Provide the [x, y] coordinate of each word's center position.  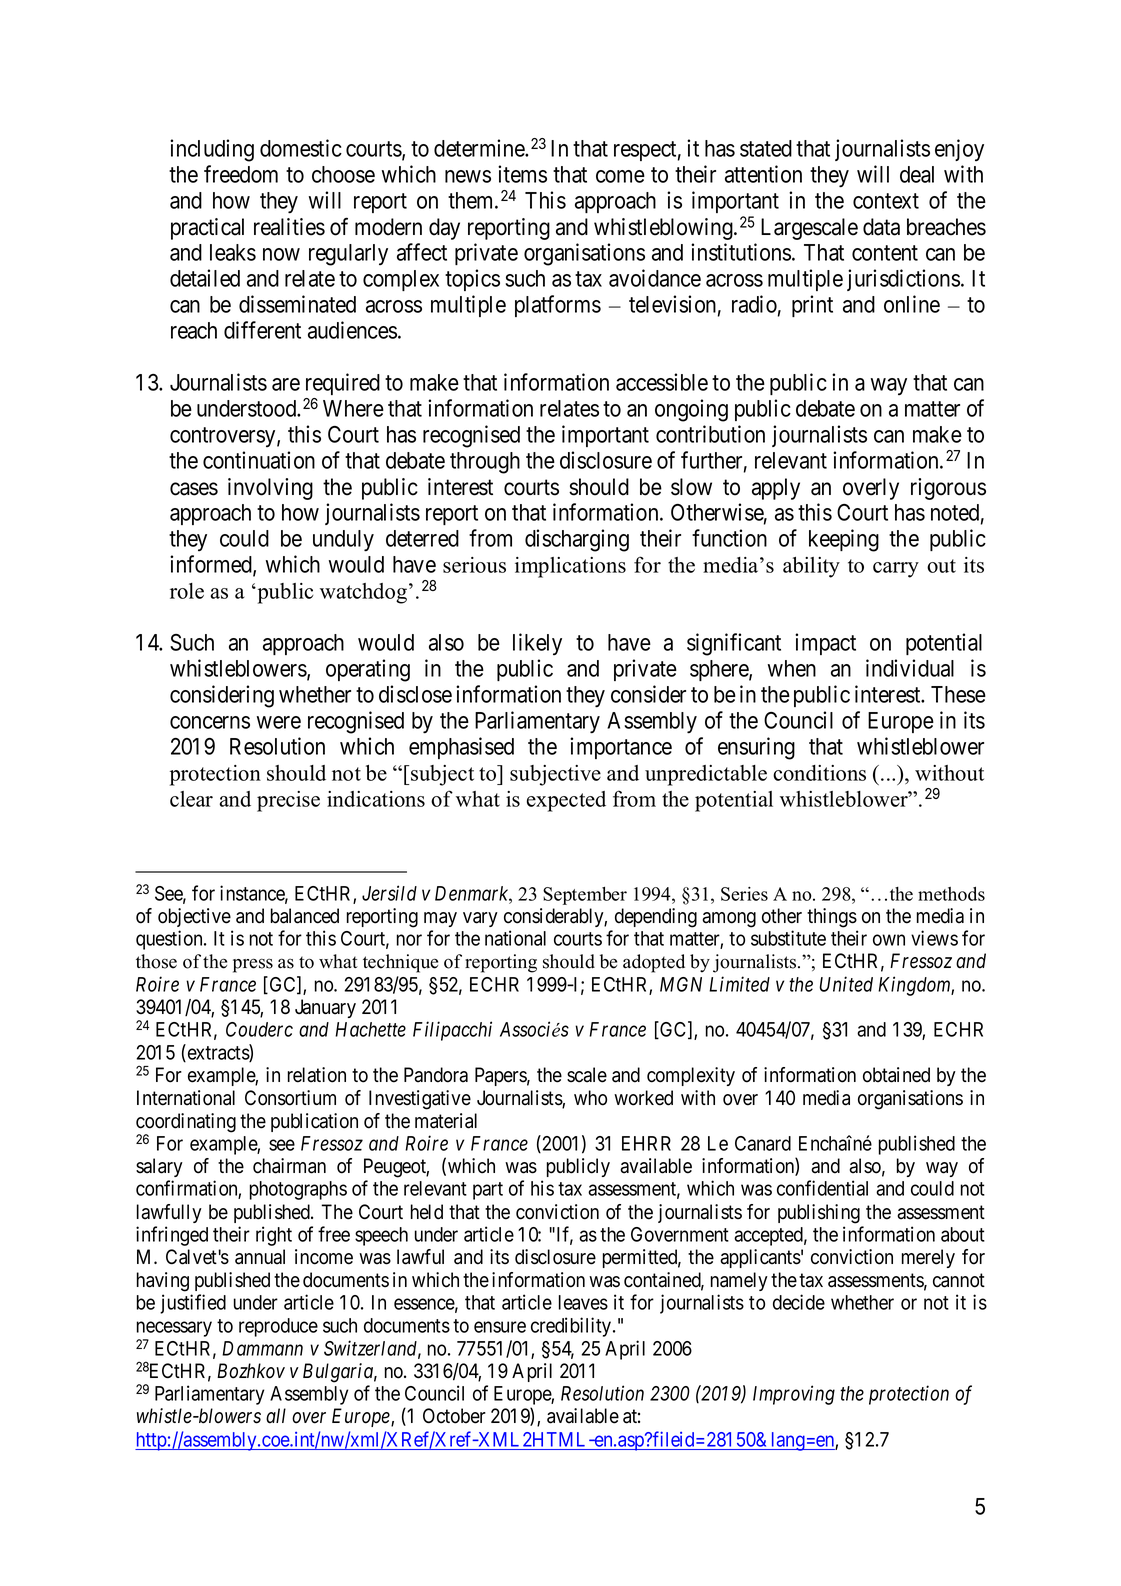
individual [910, 668]
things [832, 918]
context [886, 201]
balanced [305, 916]
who [590, 1098]
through [485, 463]
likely [537, 644]
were [279, 722]
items [522, 174]
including [212, 150]
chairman [289, 1166]
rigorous [948, 489]
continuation [259, 460]
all [276, 1416]
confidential [822, 1188]
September [585, 896]
